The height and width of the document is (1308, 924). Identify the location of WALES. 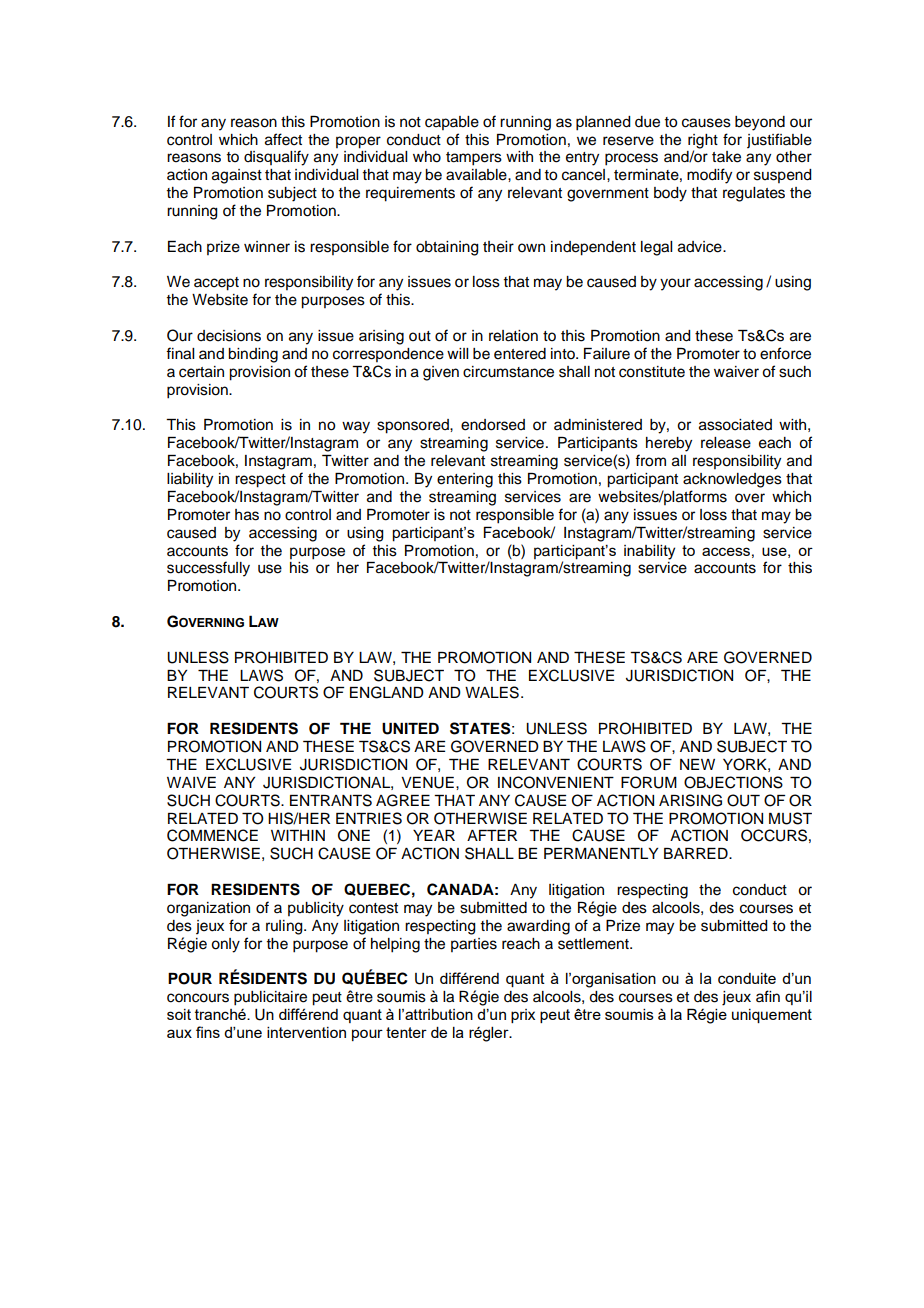
(492, 692).
